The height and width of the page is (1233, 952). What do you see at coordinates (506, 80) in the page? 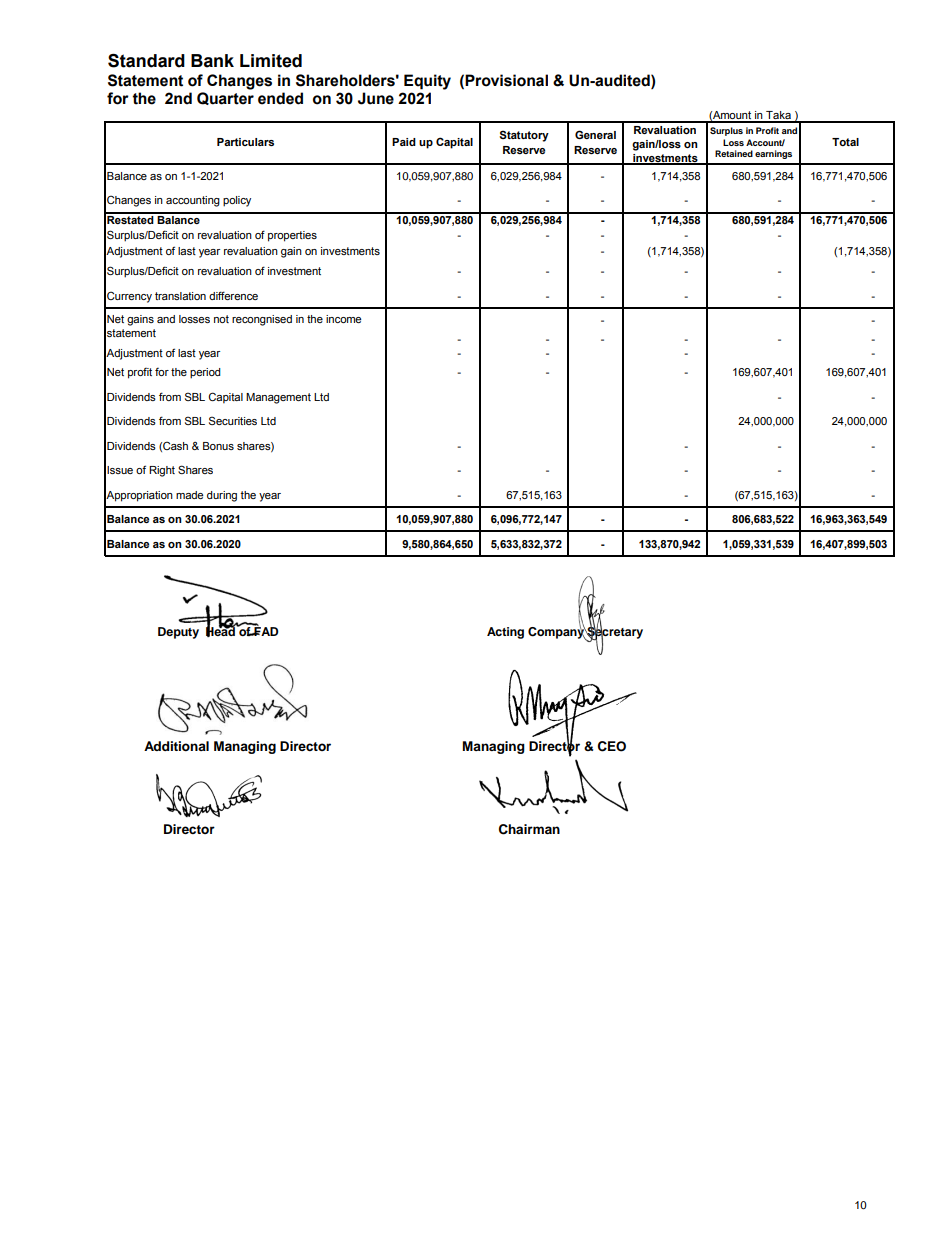
I see `Provisional` at bounding box center [506, 80].
